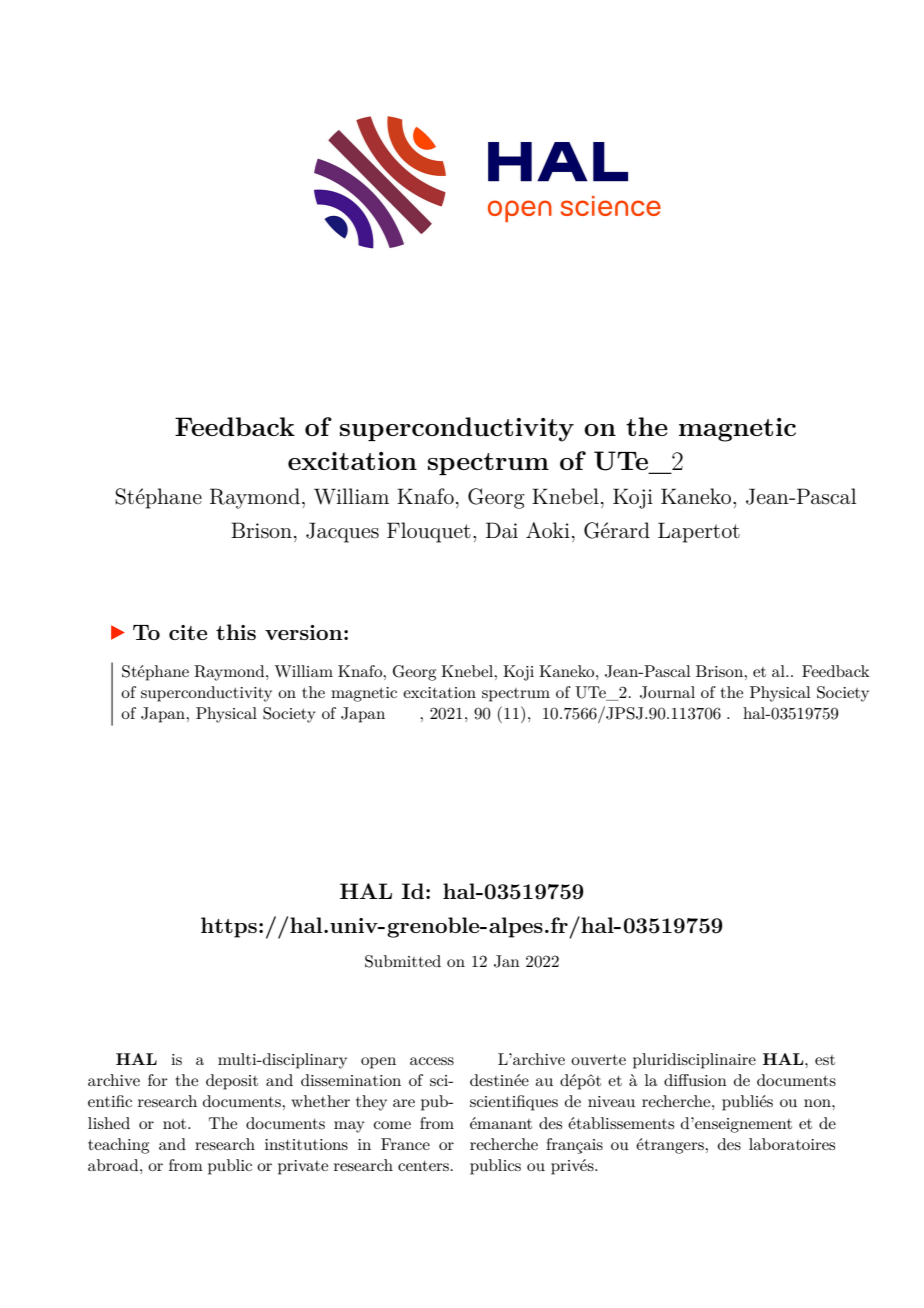 Image resolution: width=924 pixels, height=1308 pixels. Describe the element at coordinates (176, 1124) in the image. I see `not` at that location.
